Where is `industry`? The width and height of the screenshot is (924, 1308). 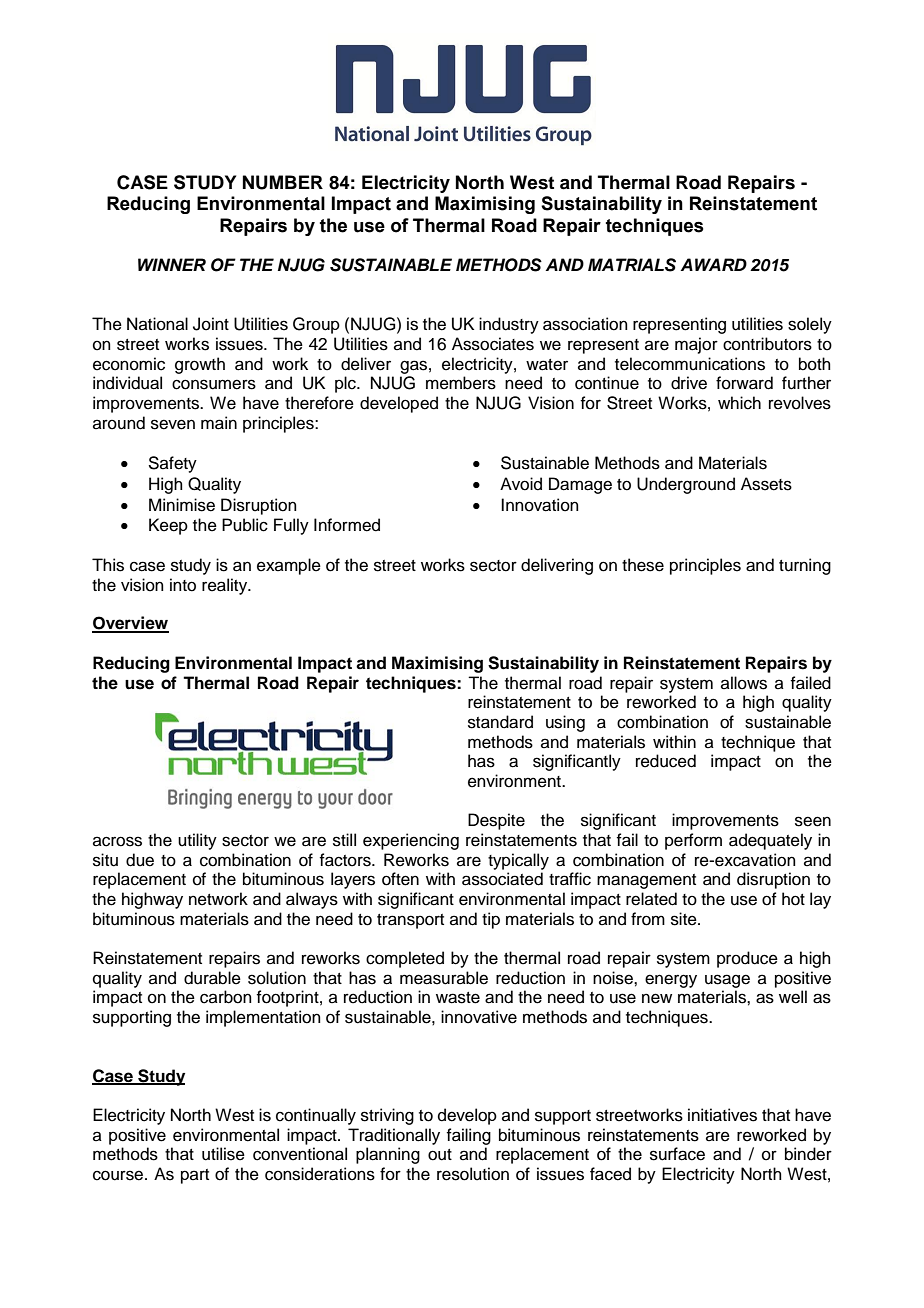
industry is located at coordinates (509, 325).
